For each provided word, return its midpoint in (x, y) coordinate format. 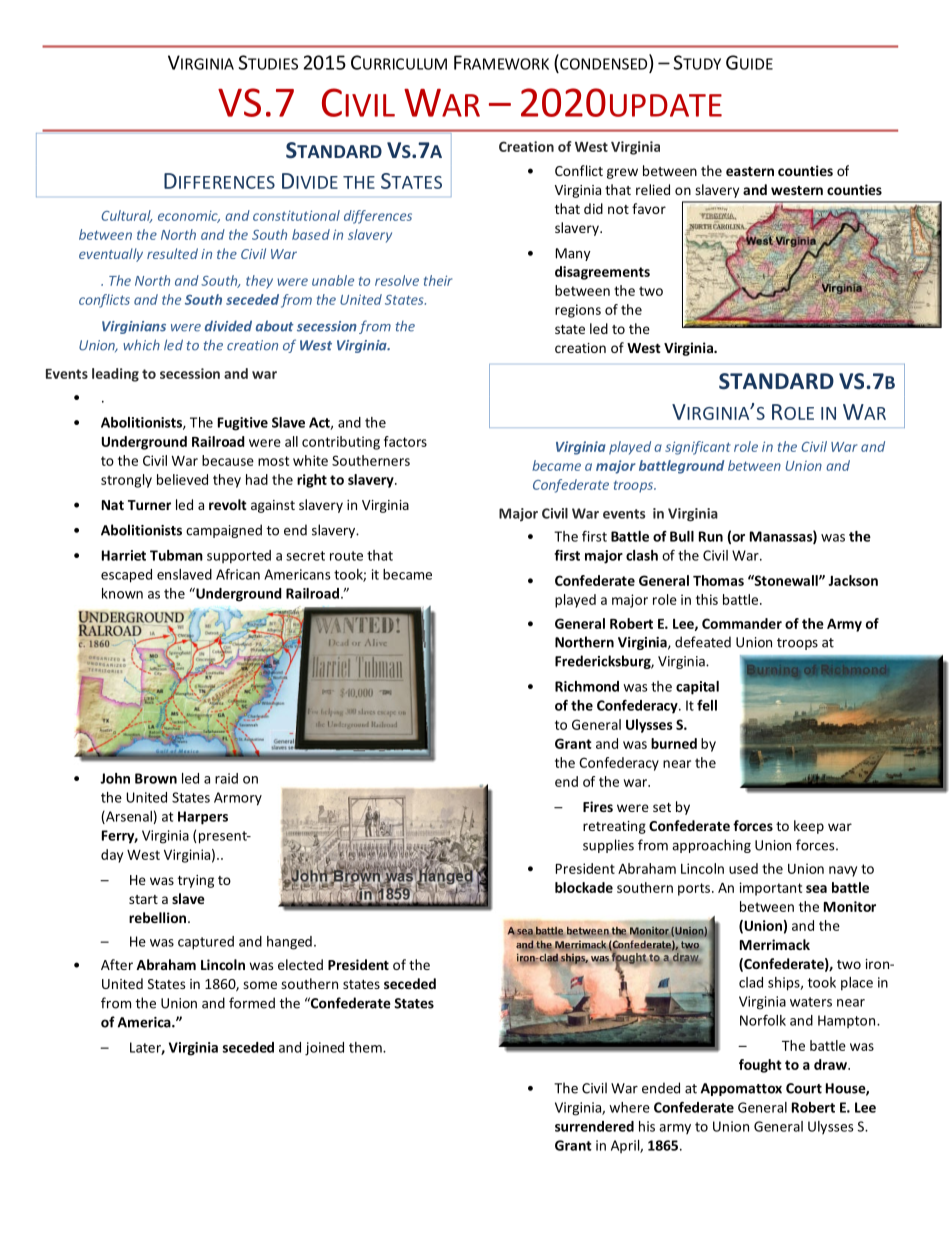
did (593, 208)
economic (189, 216)
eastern (750, 171)
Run (711, 536)
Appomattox (741, 1089)
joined (324, 1049)
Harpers (203, 818)
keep (809, 827)
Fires (598, 806)
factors (405, 441)
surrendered (594, 1126)
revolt (228, 504)
